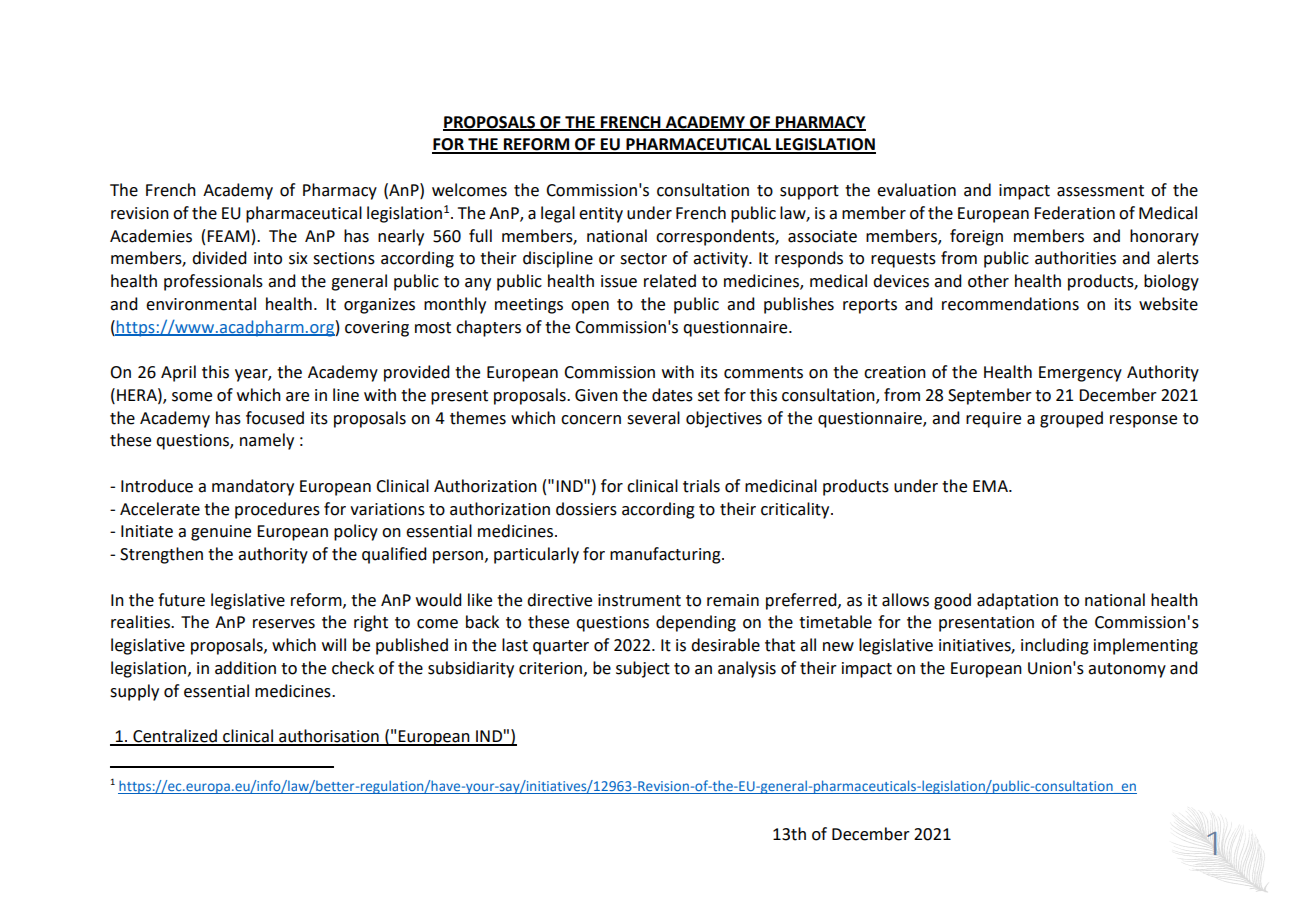 This screenshot has width=1309, height=924. What do you see at coordinates (701, 486) in the screenshot?
I see `trials` at bounding box center [701, 486].
